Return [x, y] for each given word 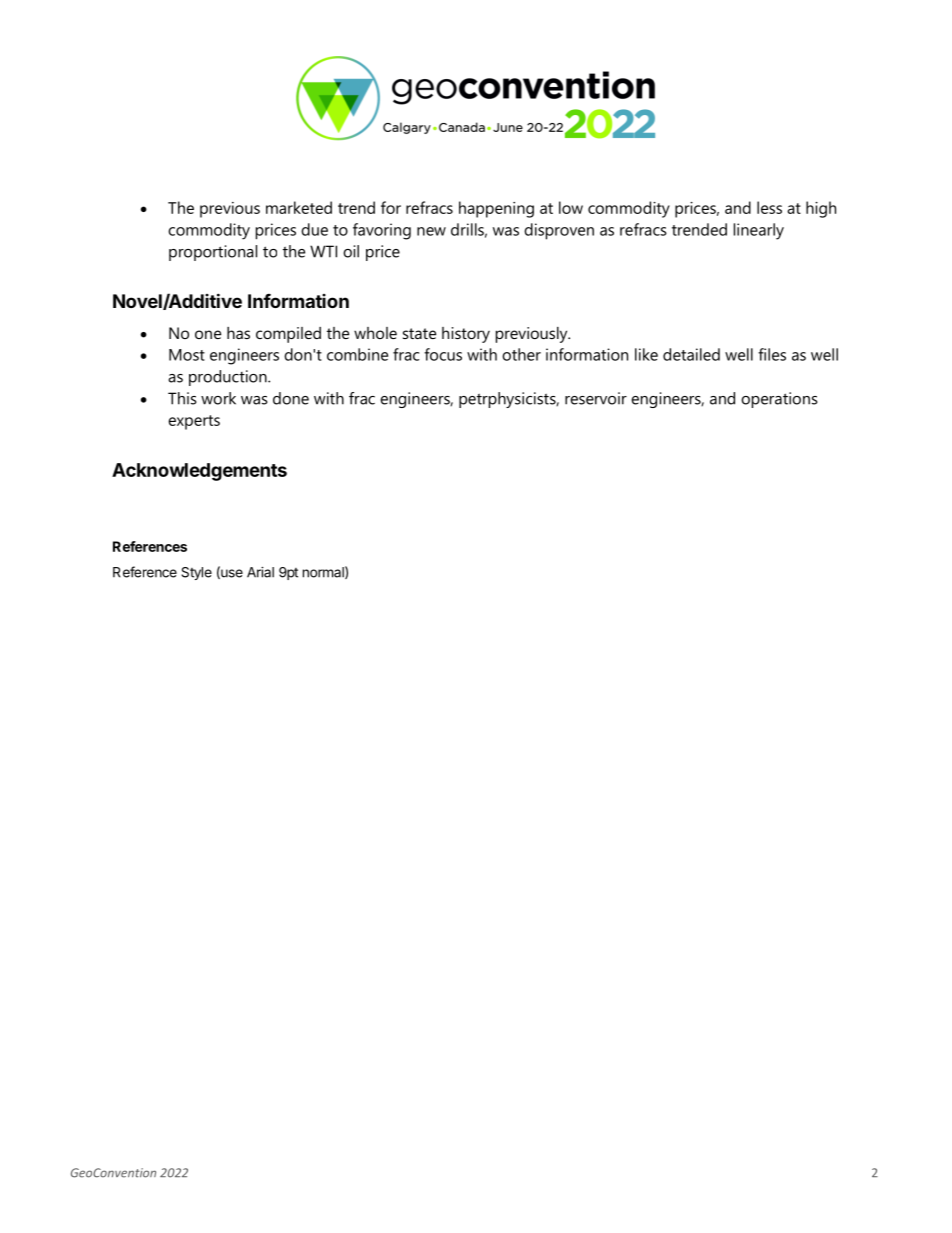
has [238, 333]
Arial [260, 572]
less [769, 207]
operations [779, 400]
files [772, 354]
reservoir [596, 398]
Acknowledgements [199, 472]
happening [496, 209]
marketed [299, 207]
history [466, 335]
